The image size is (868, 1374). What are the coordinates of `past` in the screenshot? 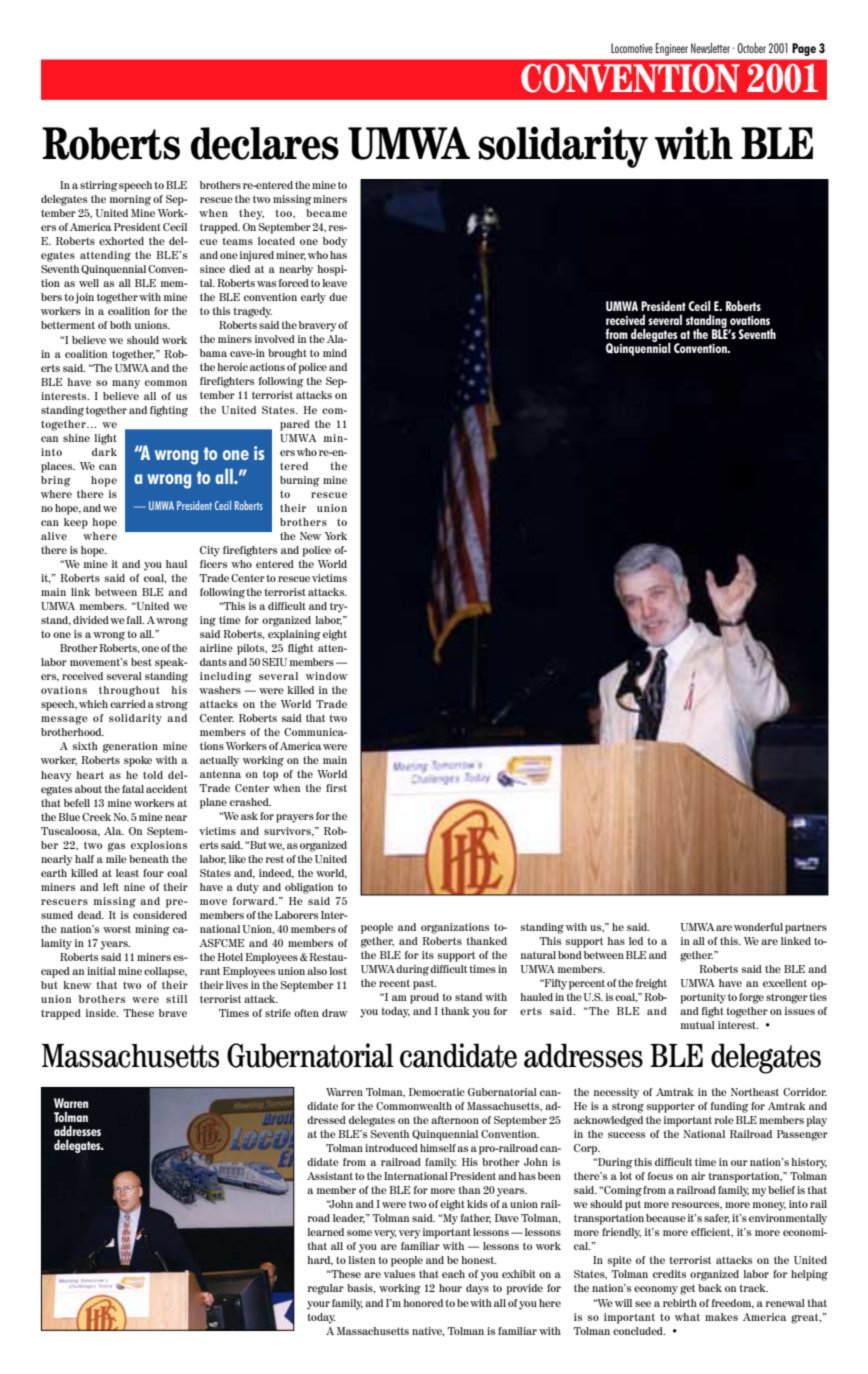 It's located at (424, 984).
